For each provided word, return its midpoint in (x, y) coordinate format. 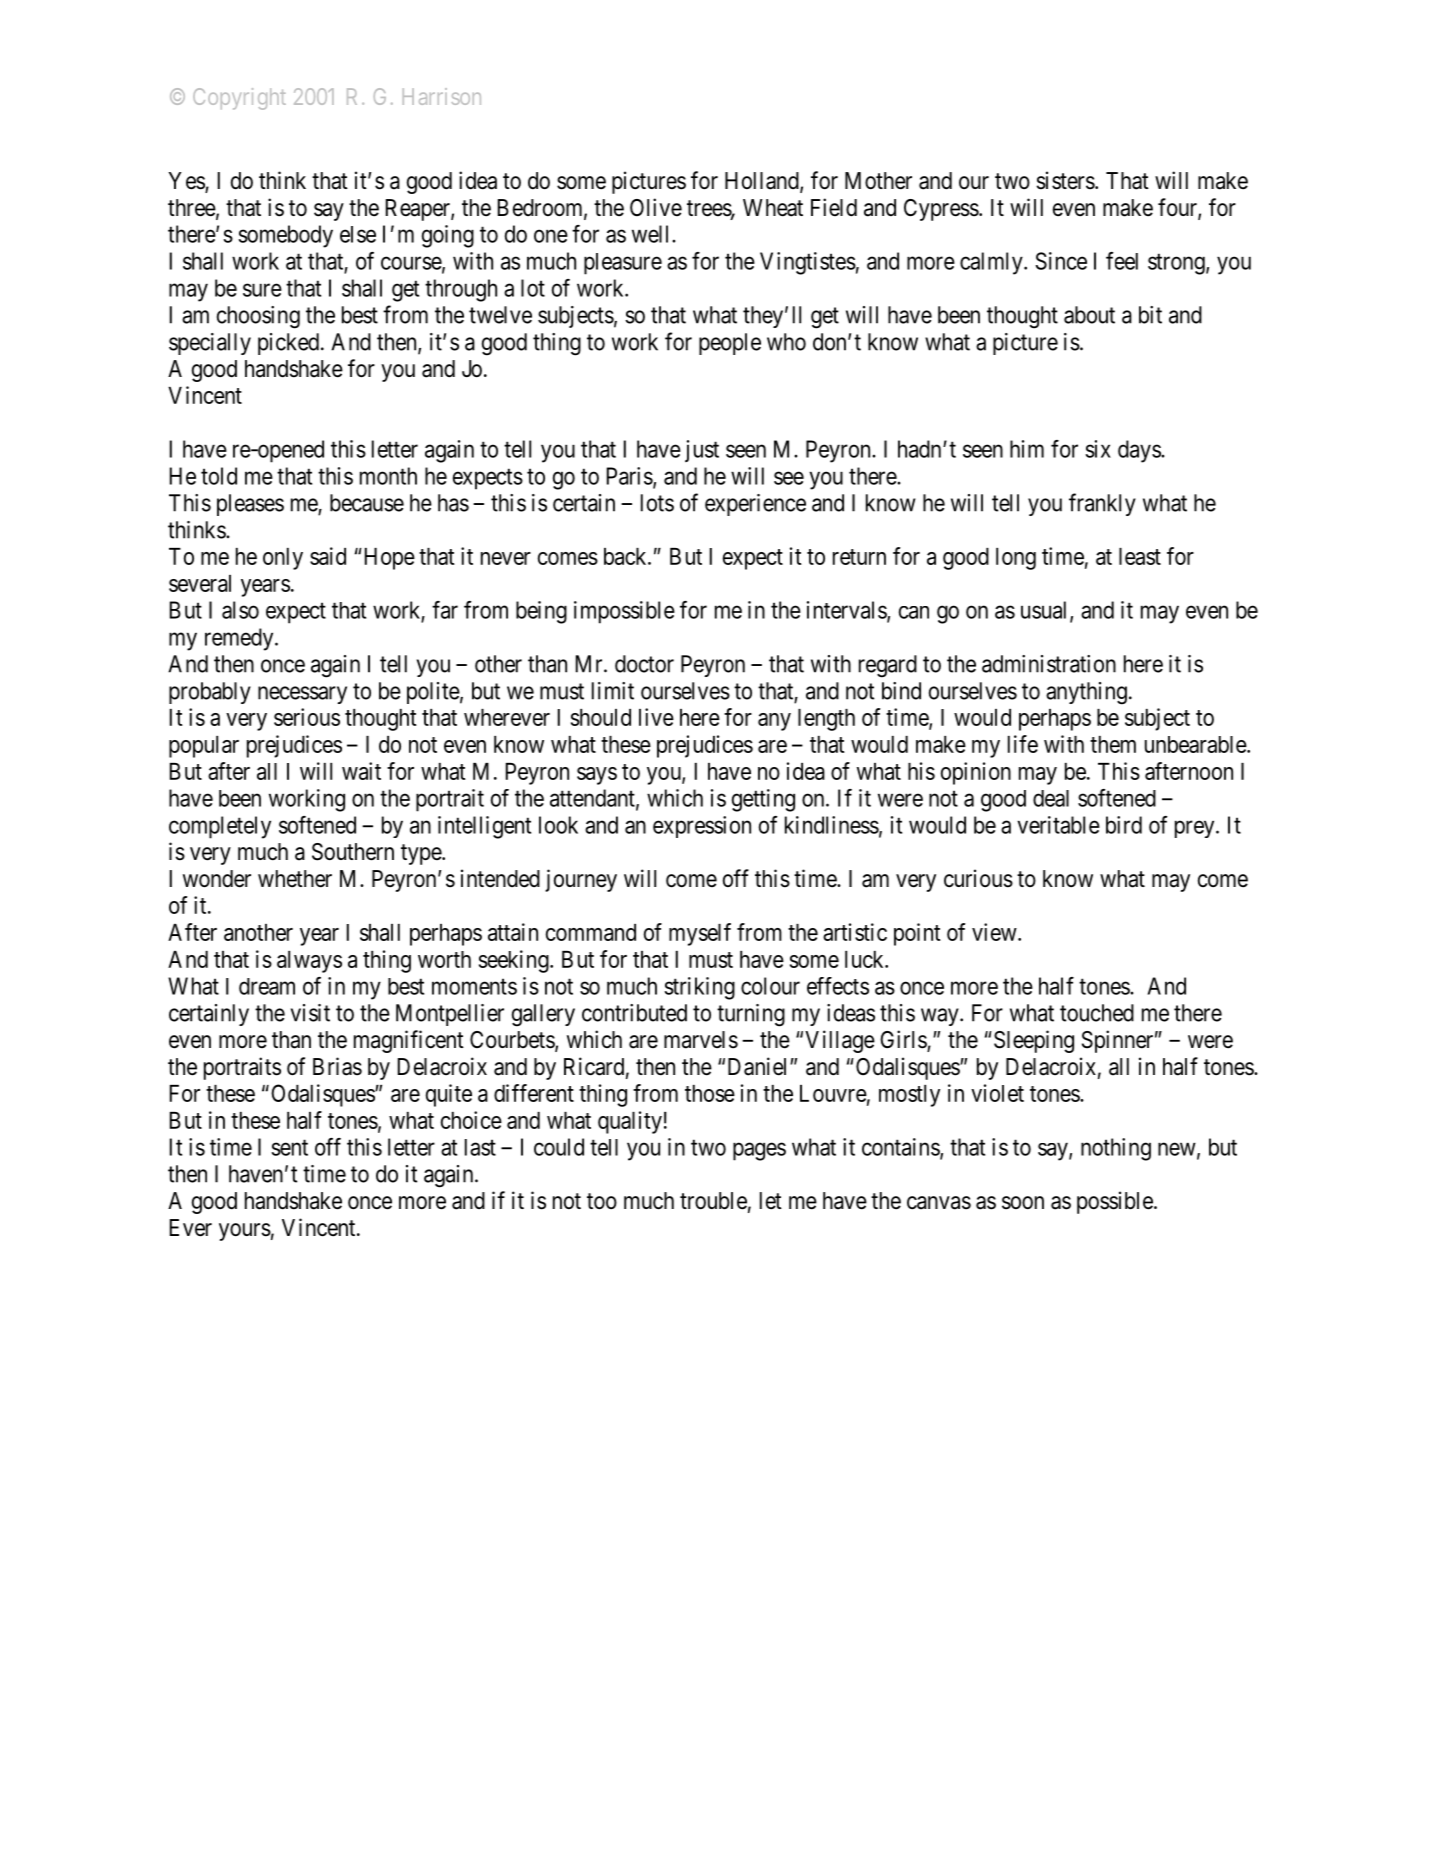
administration (1049, 664)
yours (245, 1232)
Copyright (239, 99)
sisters (1065, 180)
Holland (763, 182)
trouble (713, 1201)
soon (1023, 1203)
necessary (302, 695)
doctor (644, 664)
